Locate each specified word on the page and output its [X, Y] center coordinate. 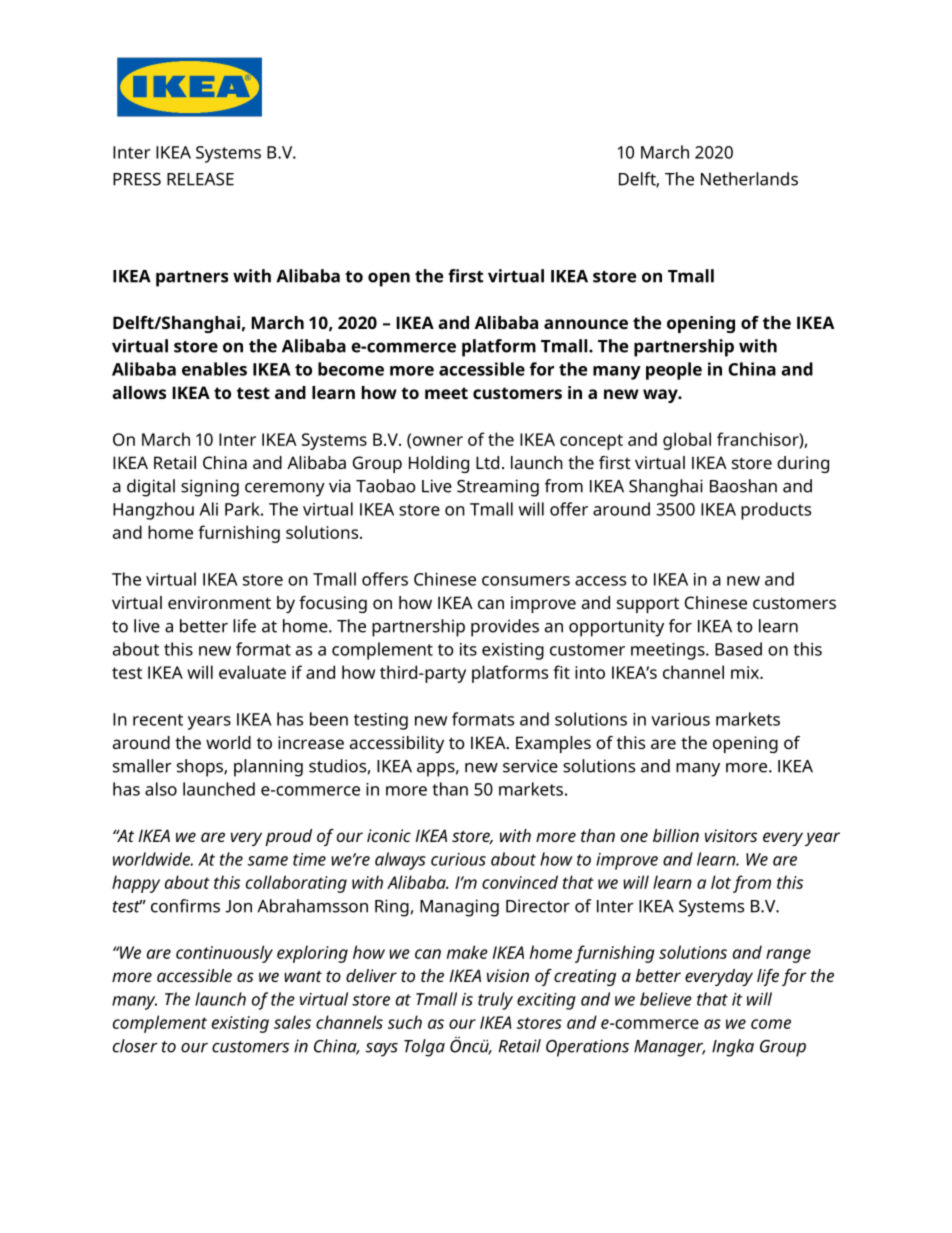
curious [458, 859]
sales [292, 1022]
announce [586, 324]
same [268, 861]
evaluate [252, 672]
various [680, 719]
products [776, 511]
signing [210, 488]
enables [214, 369]
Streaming [498, 488]
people [674, 371]
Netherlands [749, 179]
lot [721, 882]
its [468, 649]
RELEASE [200, 179]
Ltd [487, 462]
